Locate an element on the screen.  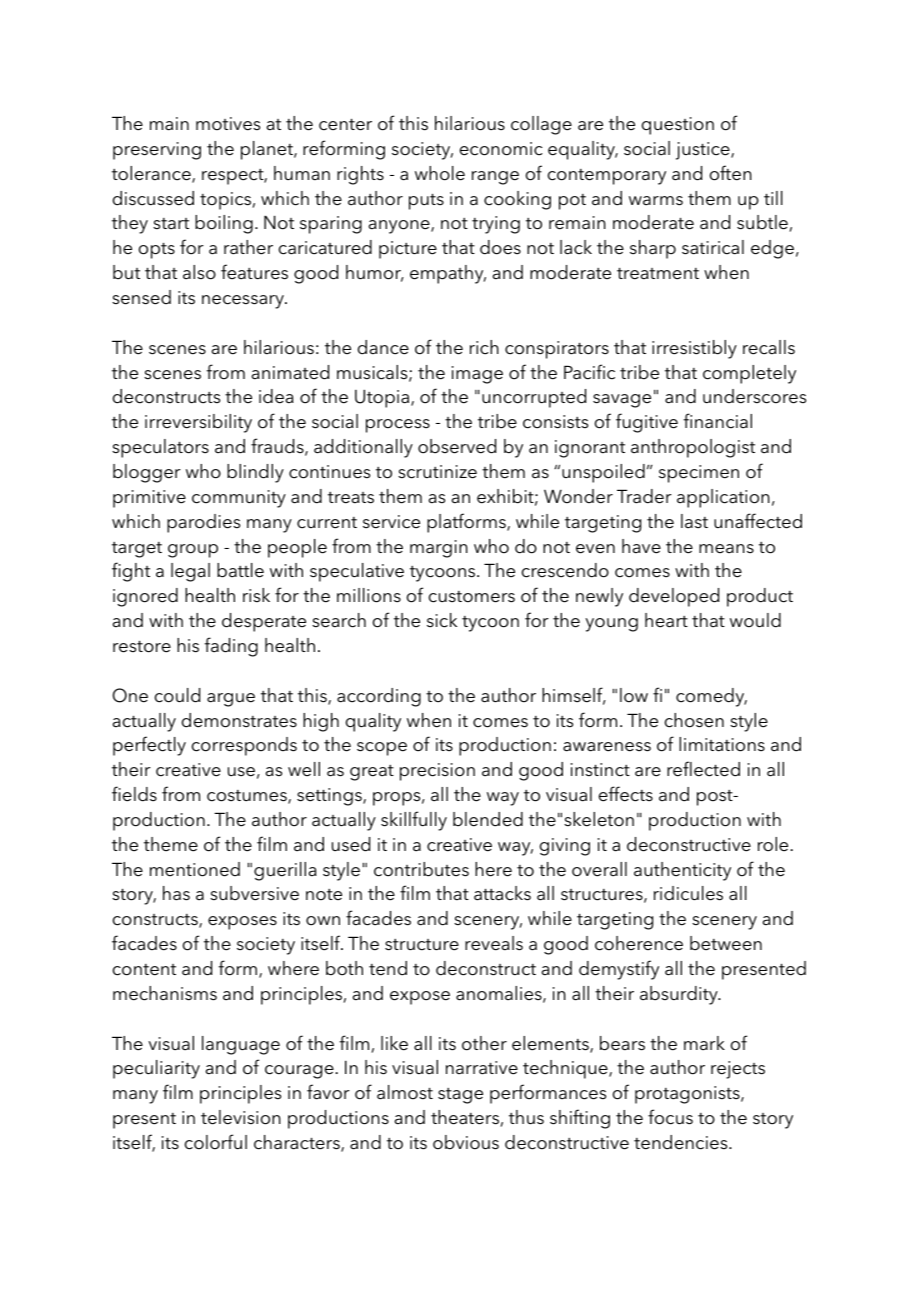
authenticity is located at coordinates (682, 871).
